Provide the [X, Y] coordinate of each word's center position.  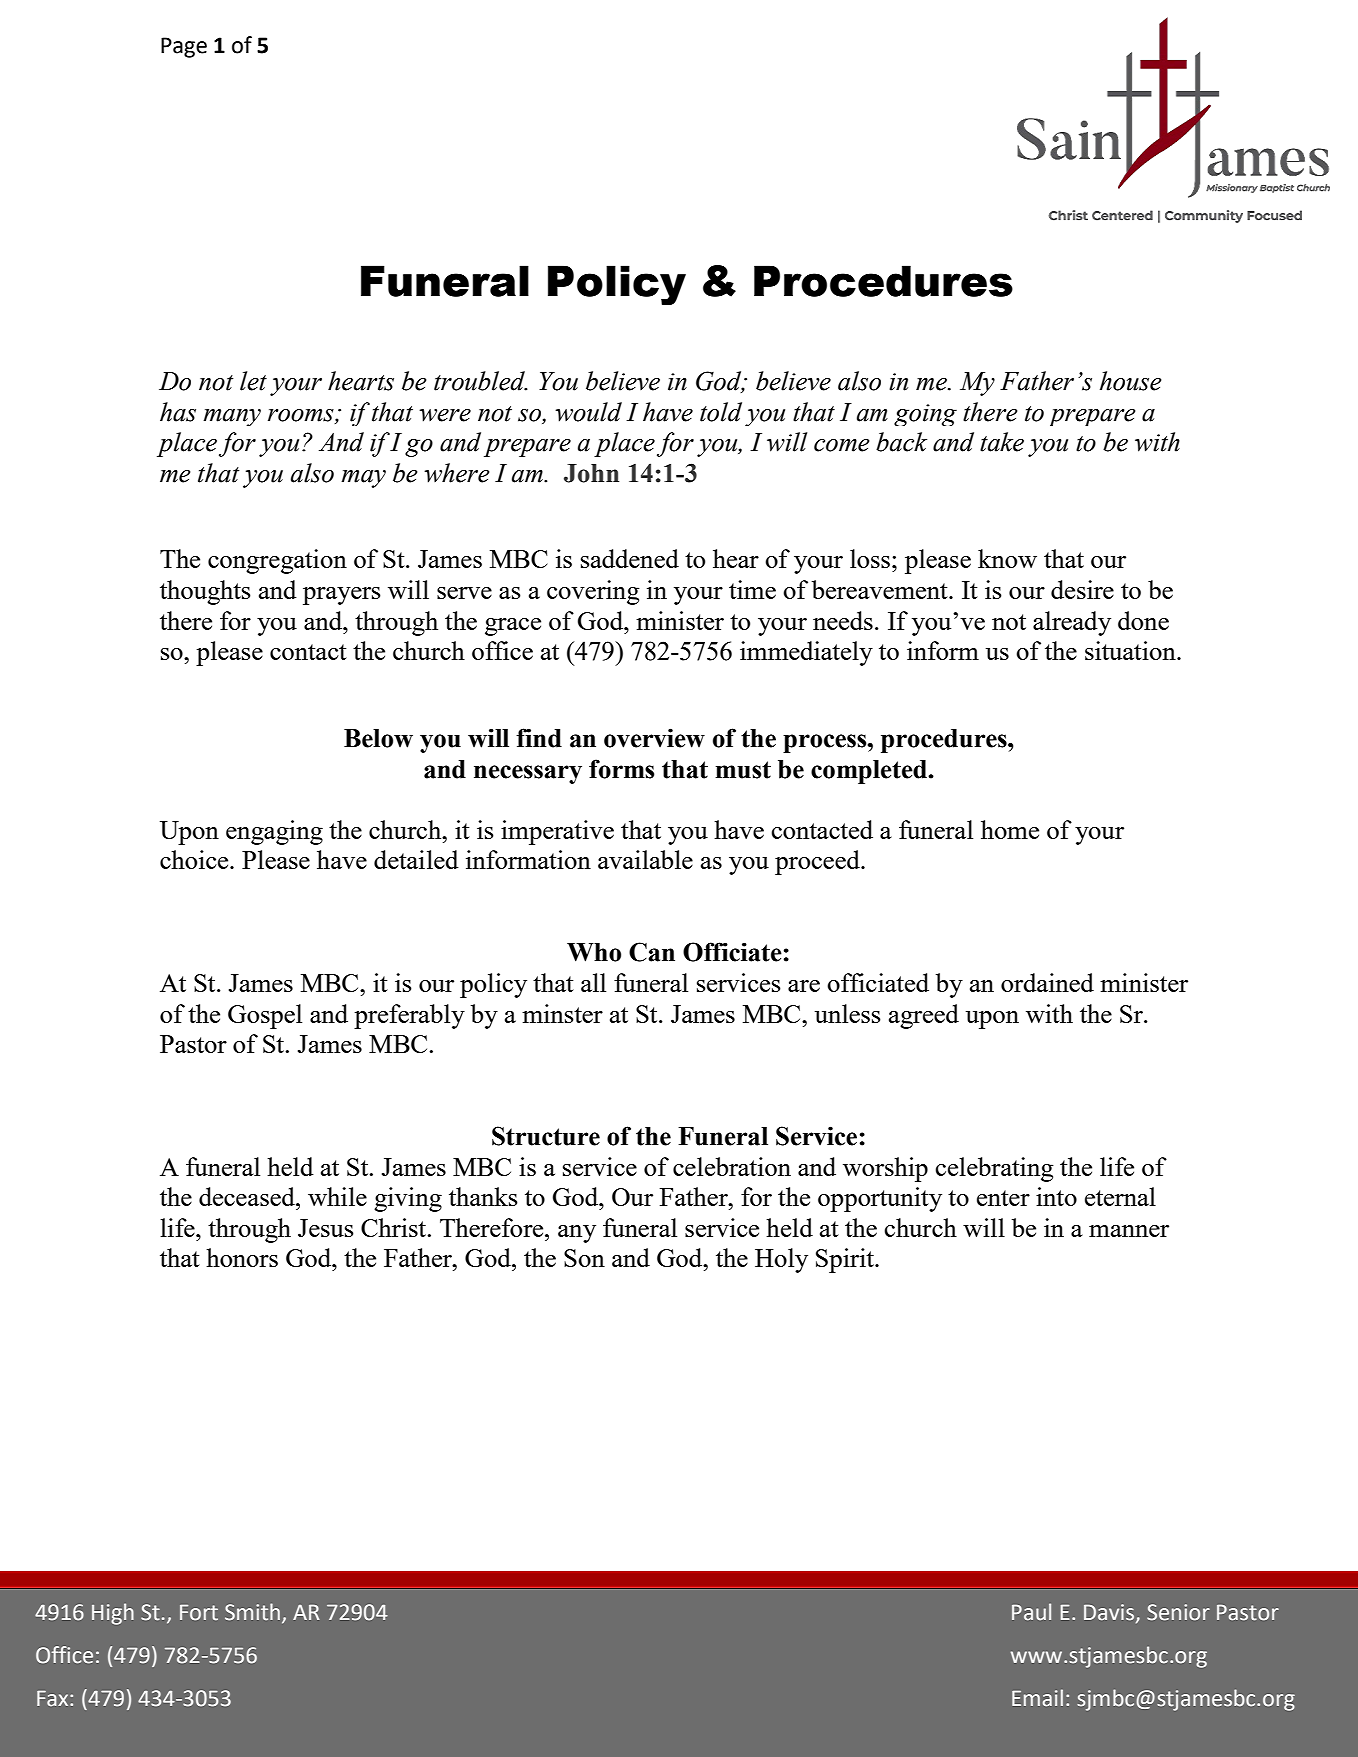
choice [195, 859]
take [1002, 442]
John [591, 473]
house [1130, 381]
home [1010, 829]
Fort [199, 1612]
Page [184, 47]
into [1056, 1196]
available [645, 859]
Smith [252, 1612]
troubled [480, 381]
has [178, 412]
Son [584, 1258]
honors [242, 1257]
